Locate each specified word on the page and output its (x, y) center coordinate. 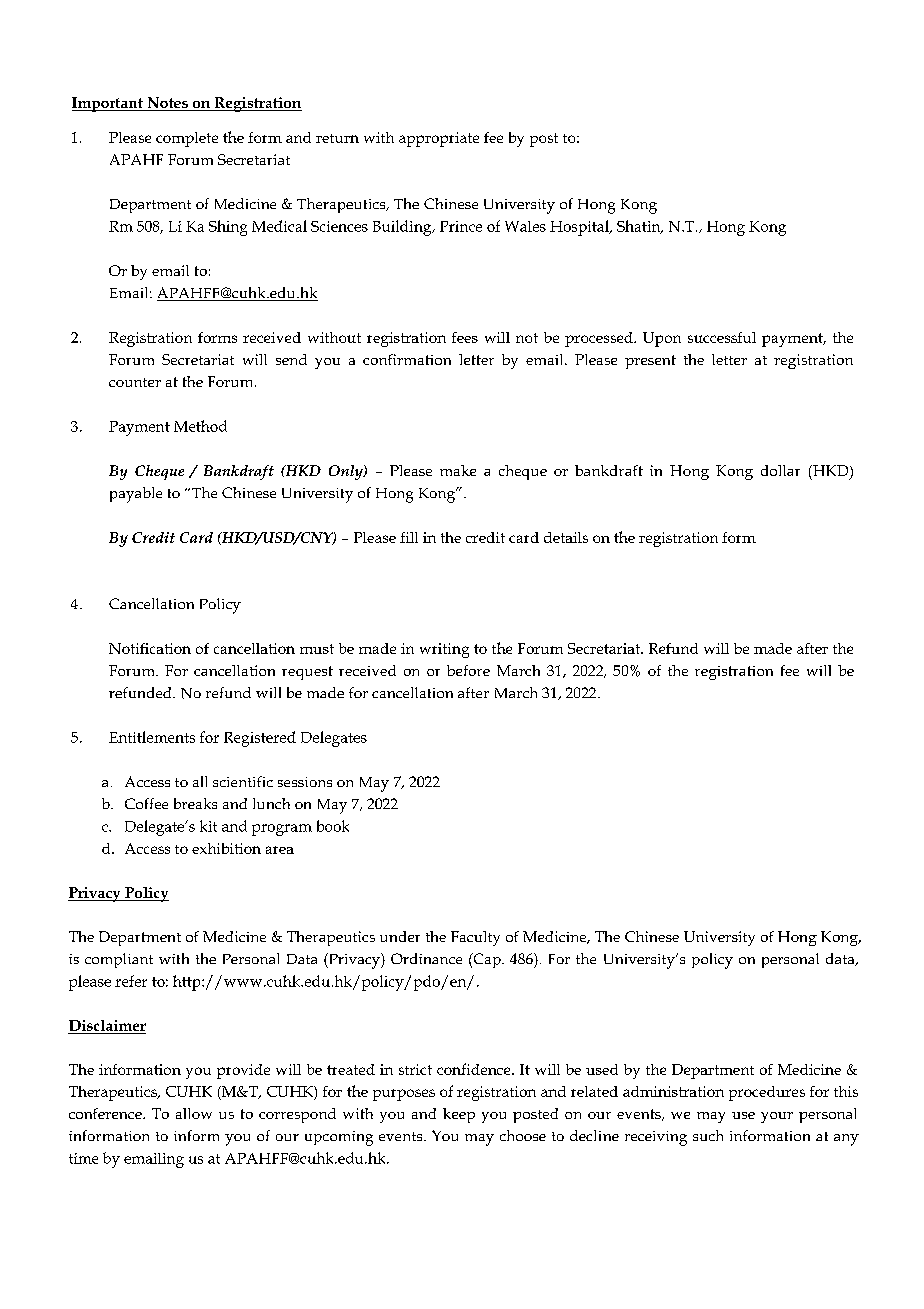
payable (136, 495)
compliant (119, 960)
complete (187, 139)
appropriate (439, 139)
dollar (780, 470)
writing (444, 650)
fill (409, 537)
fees (465, 337)
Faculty (475, 938)
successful (722, 337)
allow (194, 1113)
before (468, 670)
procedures (767, 1093)
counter (135, 382)
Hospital (580, 228)
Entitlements (152, 737)
